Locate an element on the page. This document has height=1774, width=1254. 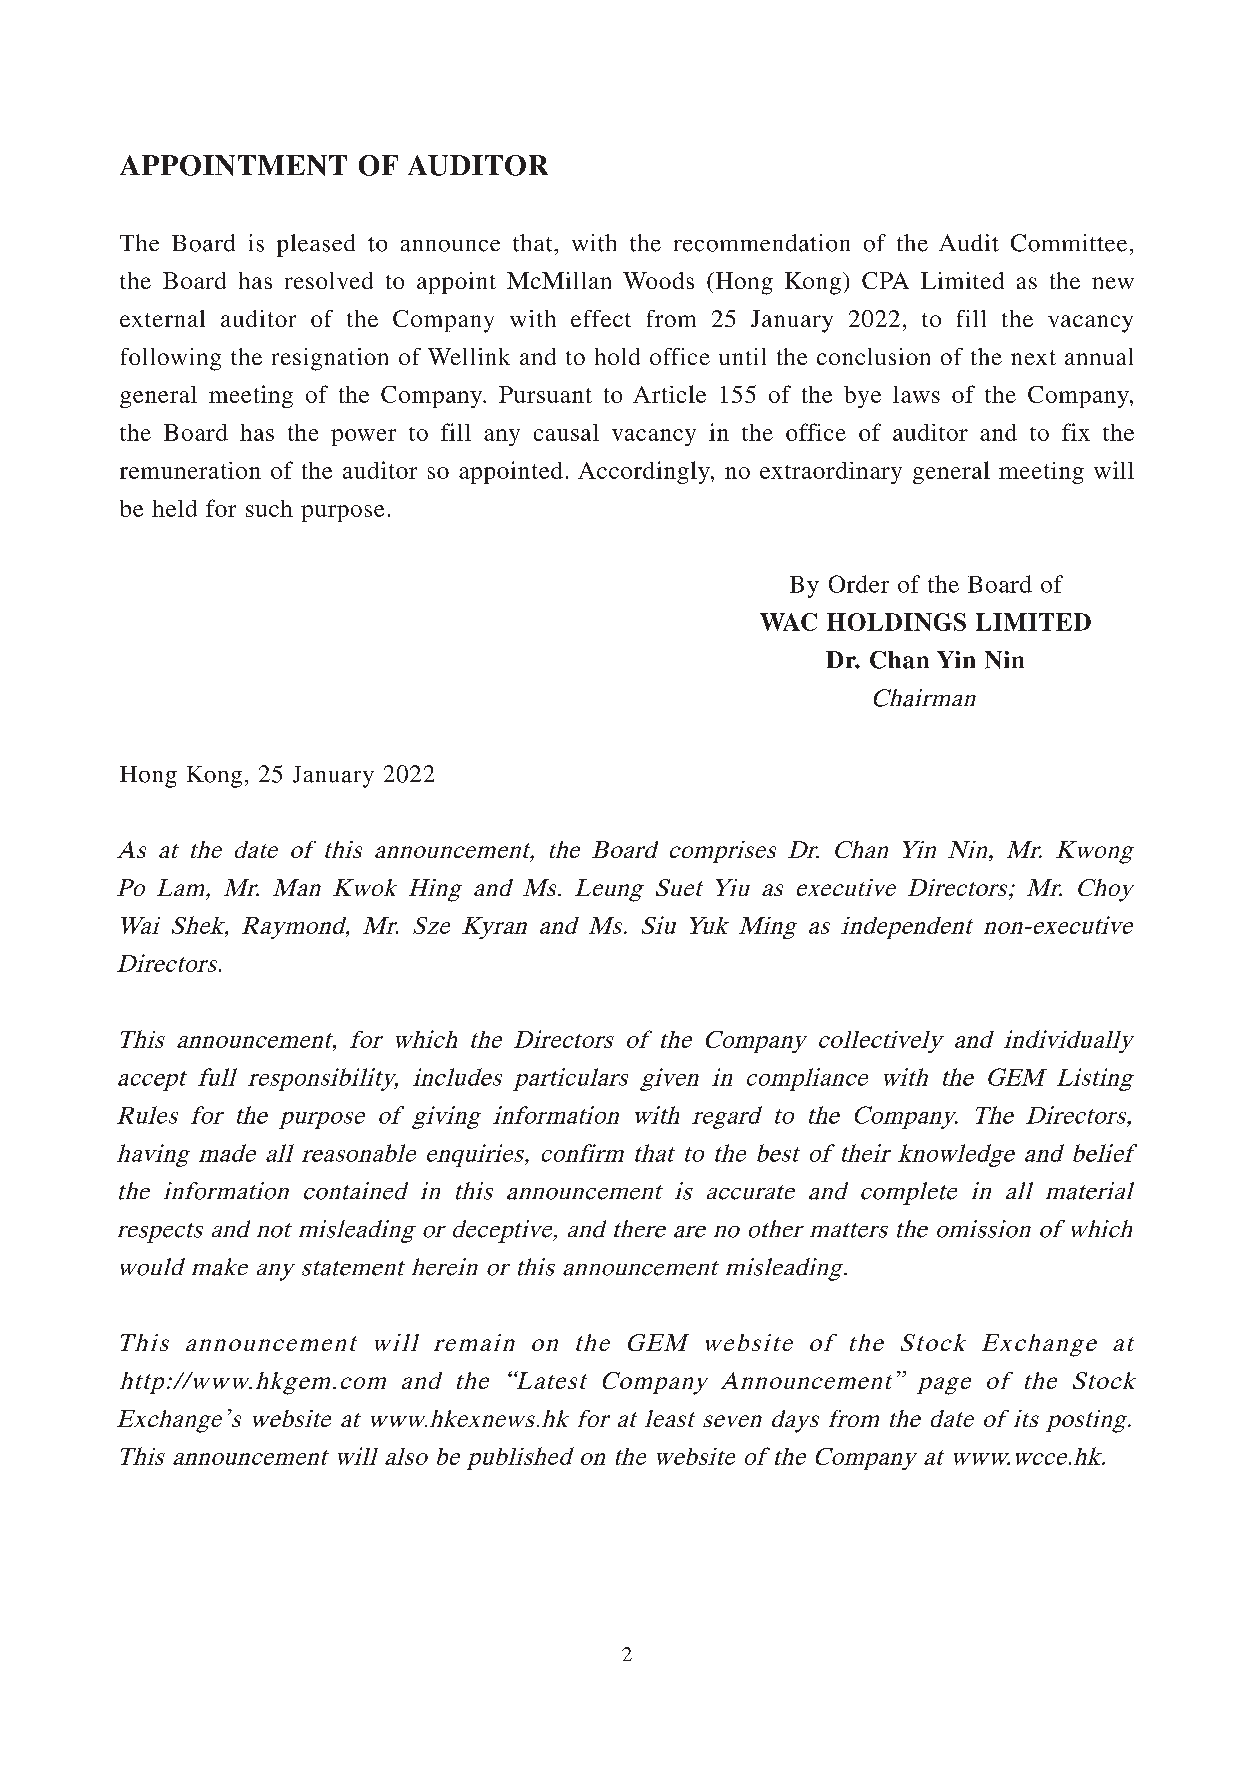
held is located at coordinates (174, 508).
